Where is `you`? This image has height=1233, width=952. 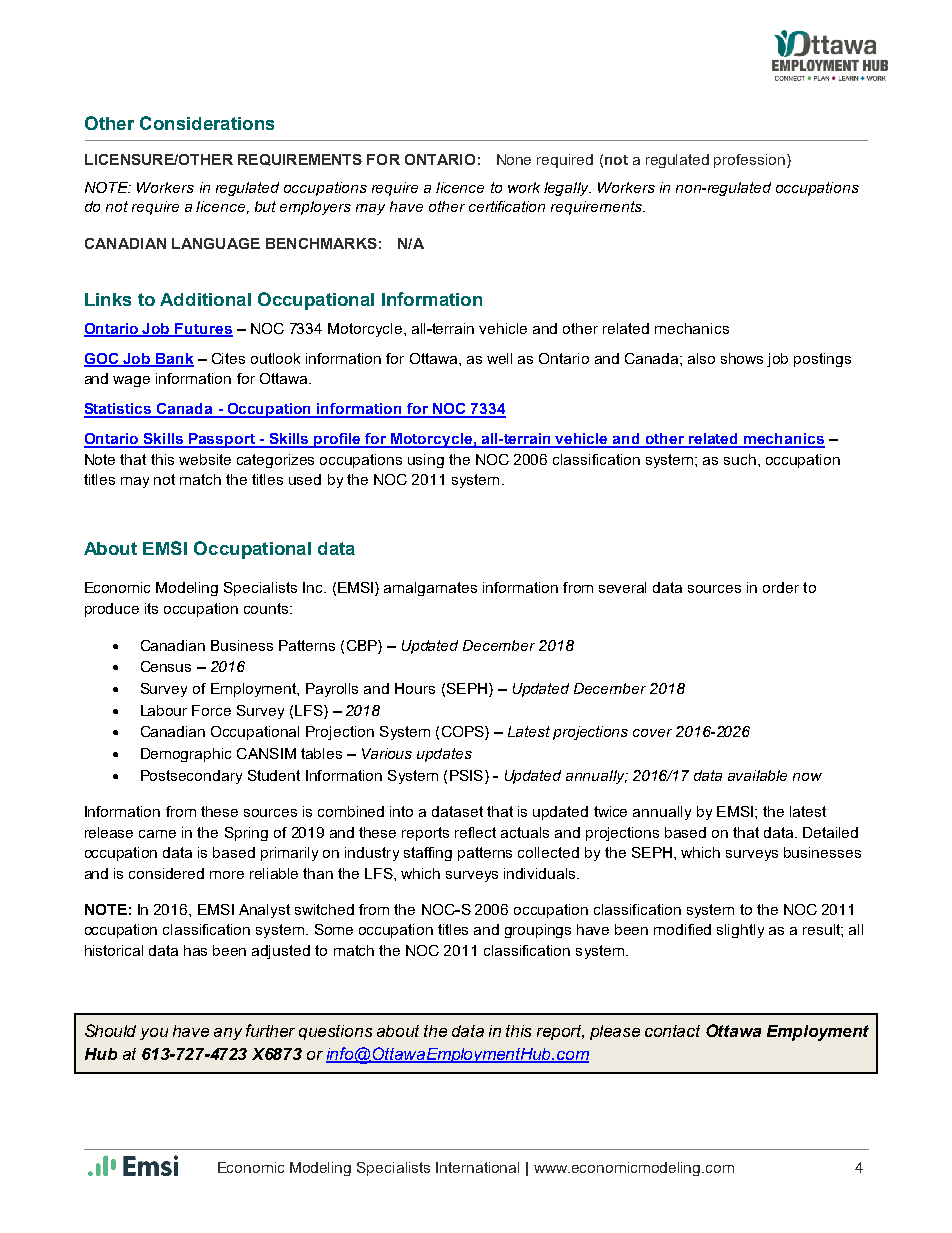 you is located at coordinates (154, 1034).
